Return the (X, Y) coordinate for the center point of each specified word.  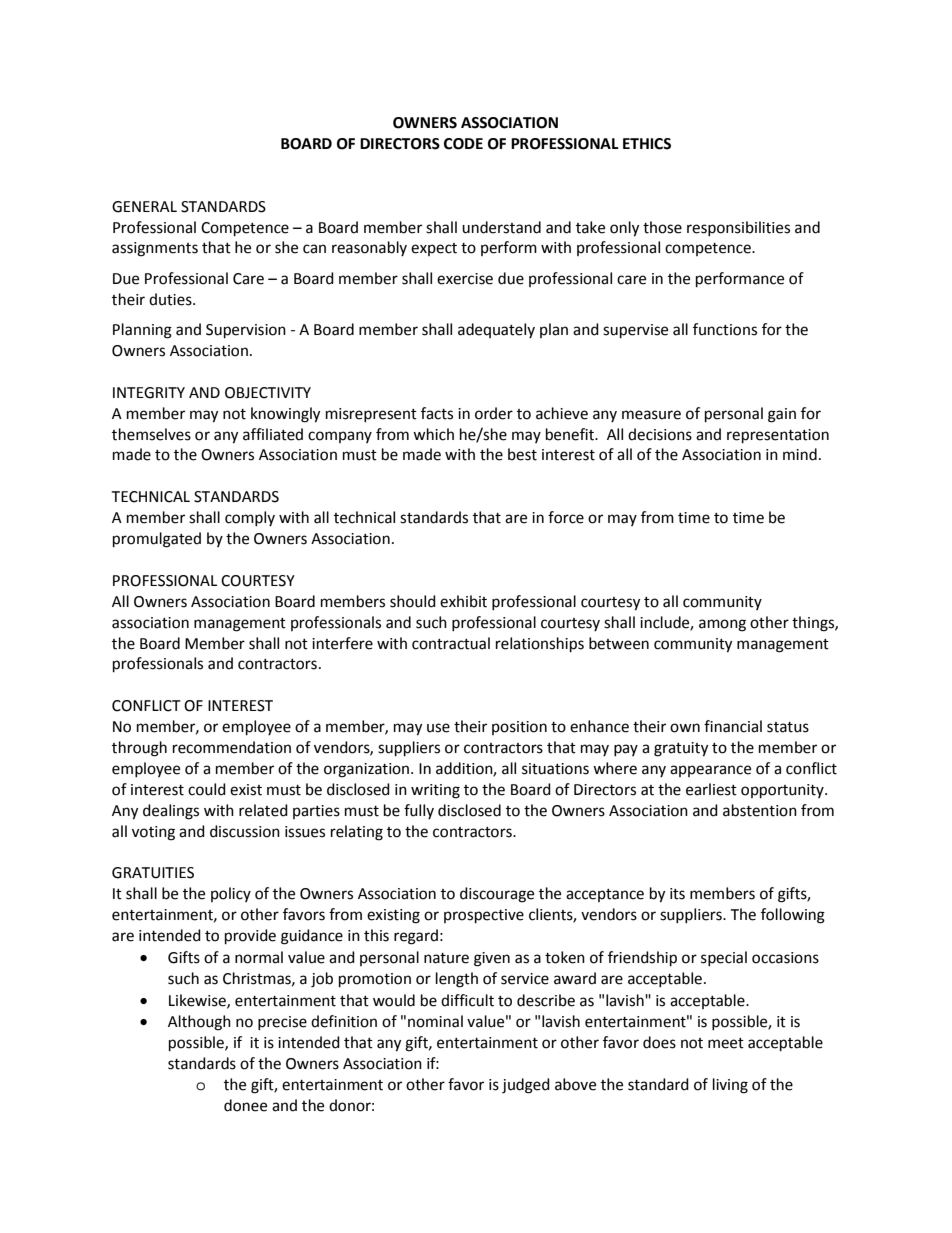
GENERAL (144, 207)
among (722, 625)
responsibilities (738, 228)
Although (199, 1023)
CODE (463, 144)
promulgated (157, 540)
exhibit (463, 601)
